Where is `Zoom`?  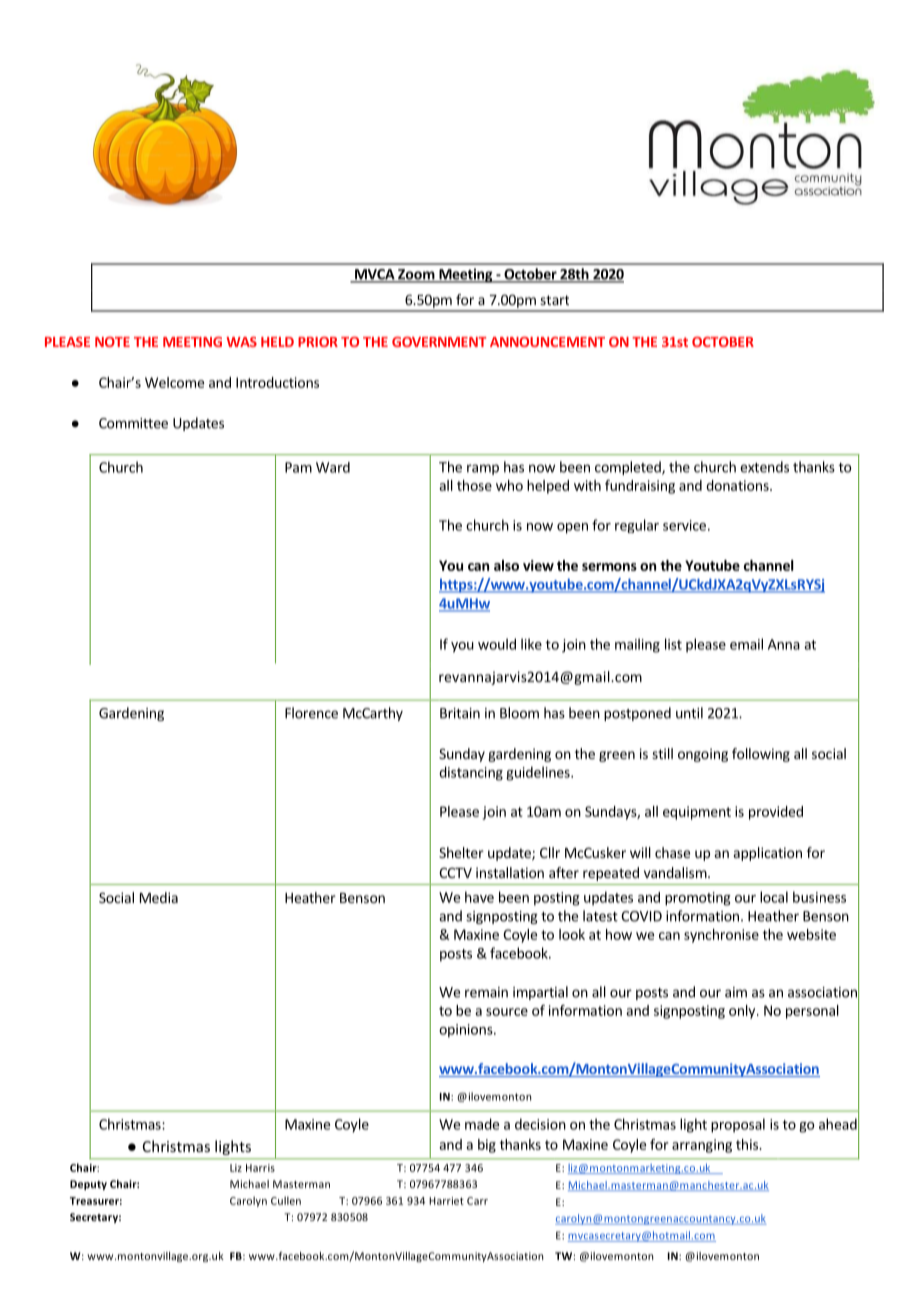
Zoom is located at coordinates (416, 275).
